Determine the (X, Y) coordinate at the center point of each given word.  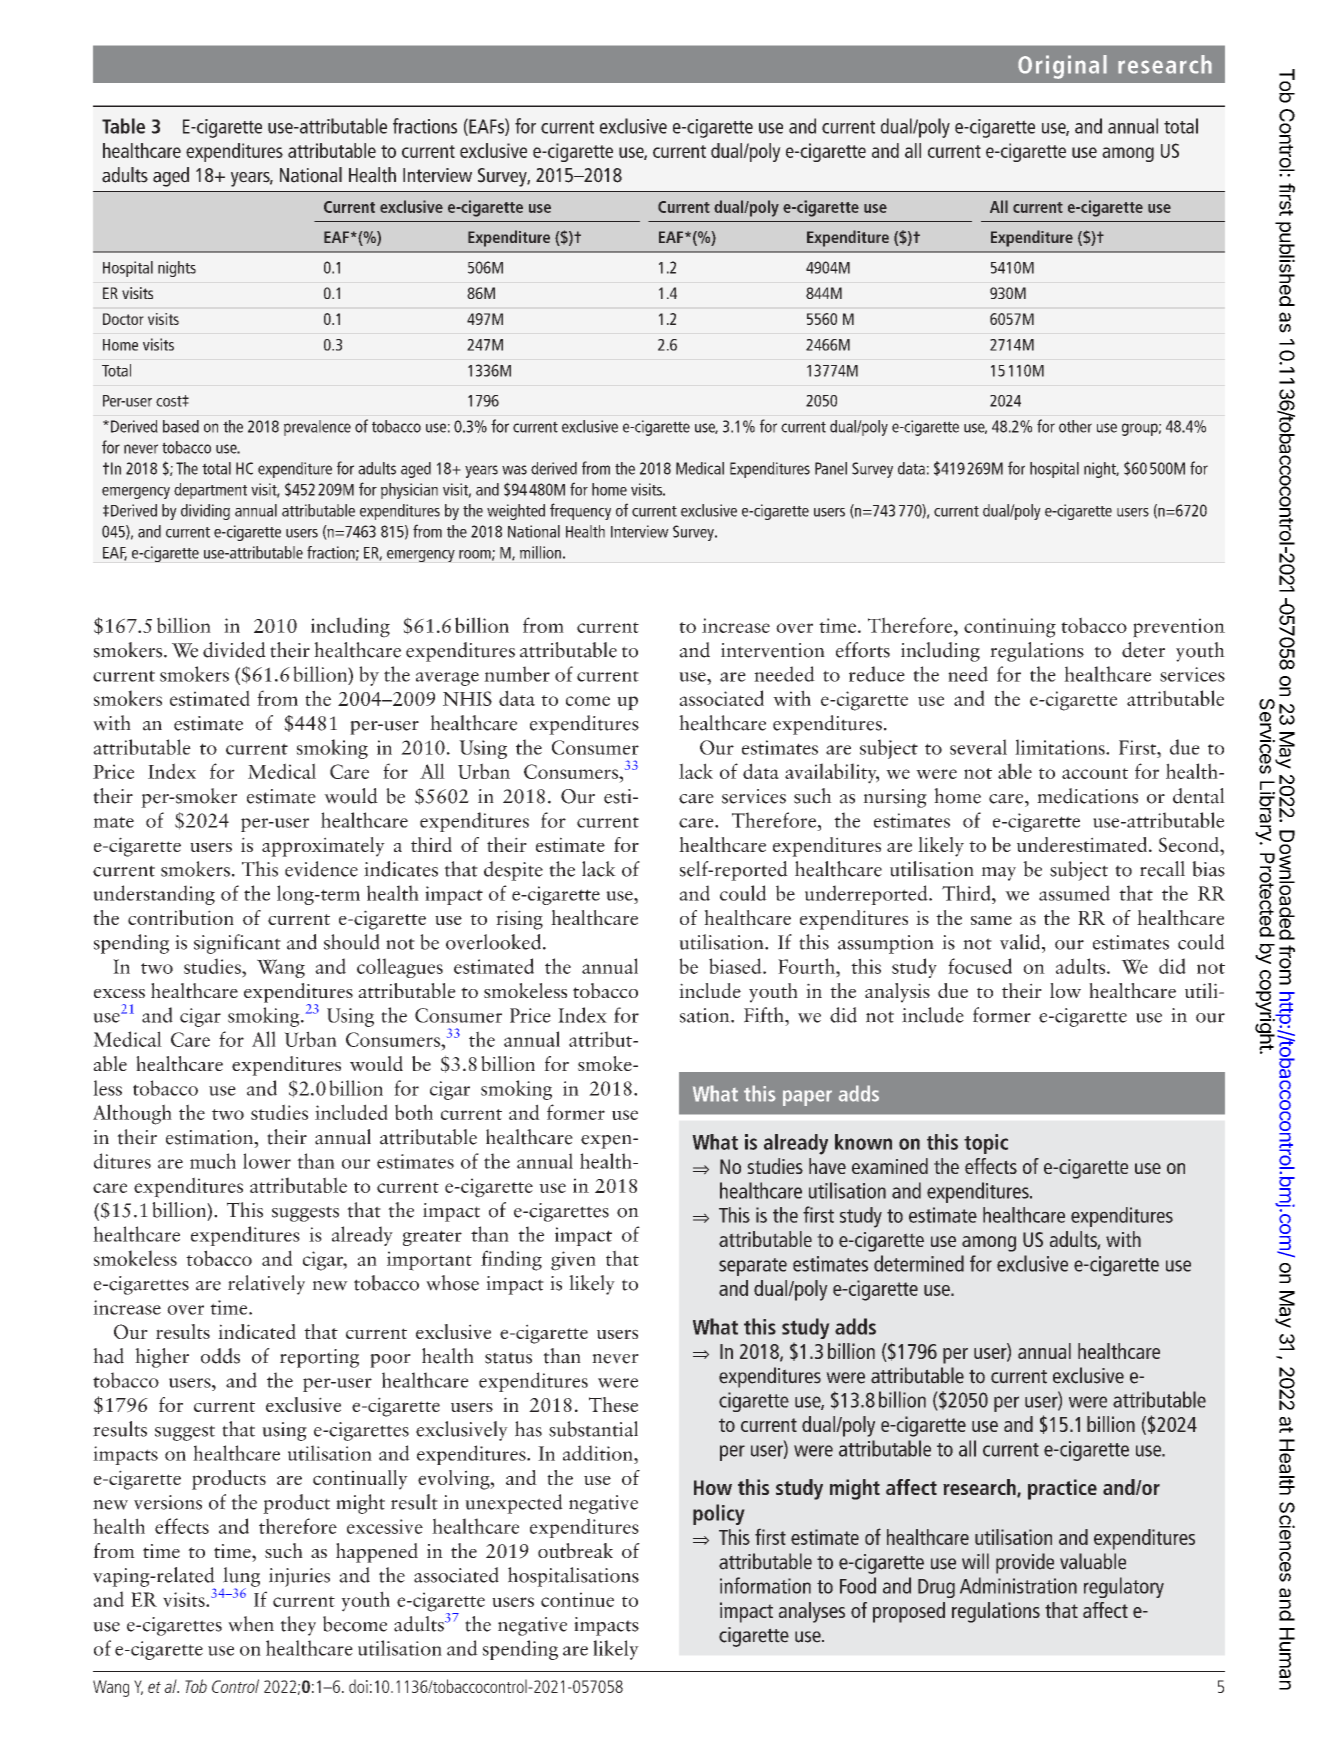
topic (986, 1144)
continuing (1010, 628)
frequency (580, 511)
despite (513, 871)
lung (241, 1578)
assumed (1074, 893)
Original (1062, 67)
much (213, 1161)
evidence (321, 869)
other (1075, 426)
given (573, 1261)
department (210, 491)
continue (577, 1599)
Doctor (123, 319)
